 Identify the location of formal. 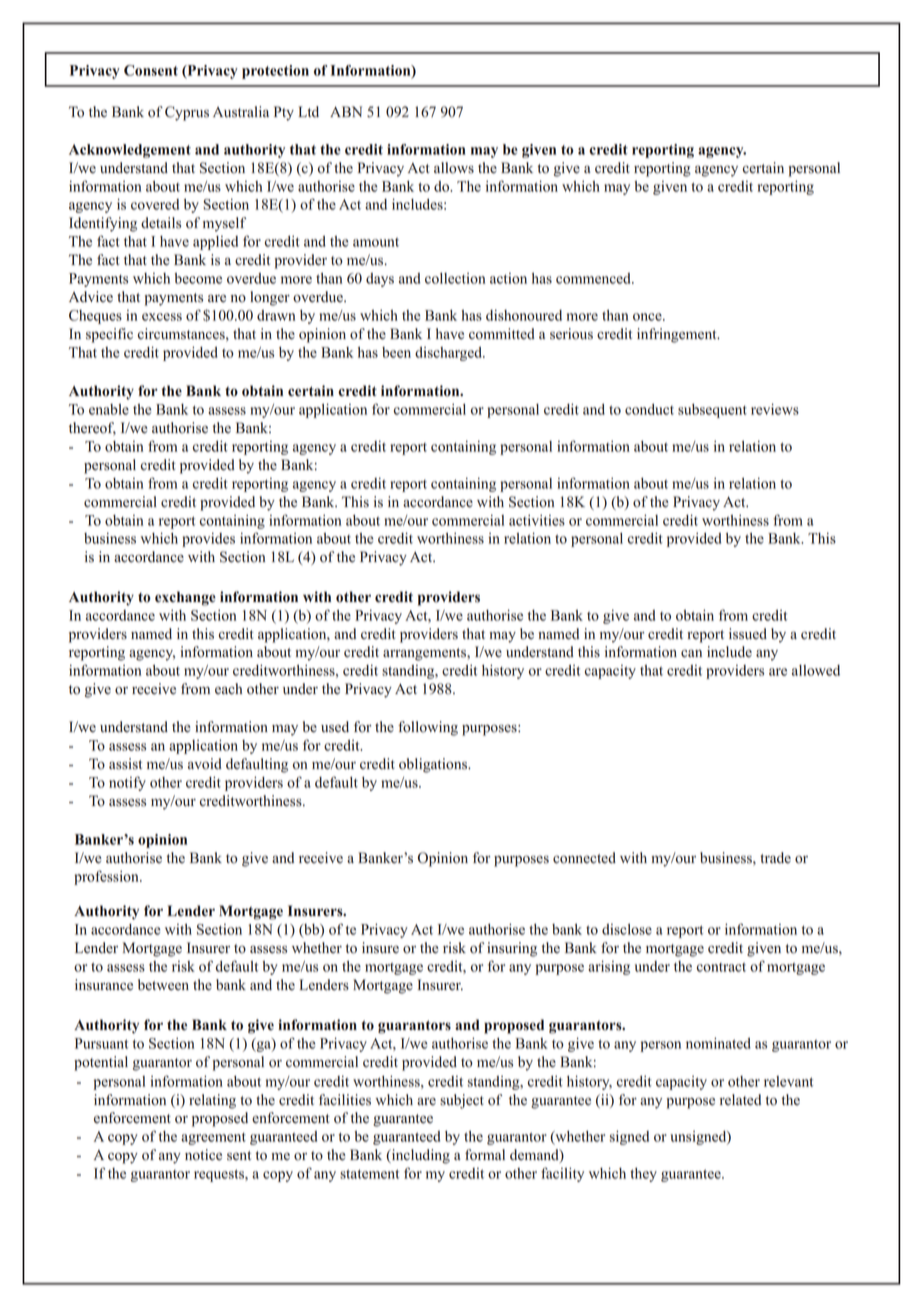
(485, 1155).
